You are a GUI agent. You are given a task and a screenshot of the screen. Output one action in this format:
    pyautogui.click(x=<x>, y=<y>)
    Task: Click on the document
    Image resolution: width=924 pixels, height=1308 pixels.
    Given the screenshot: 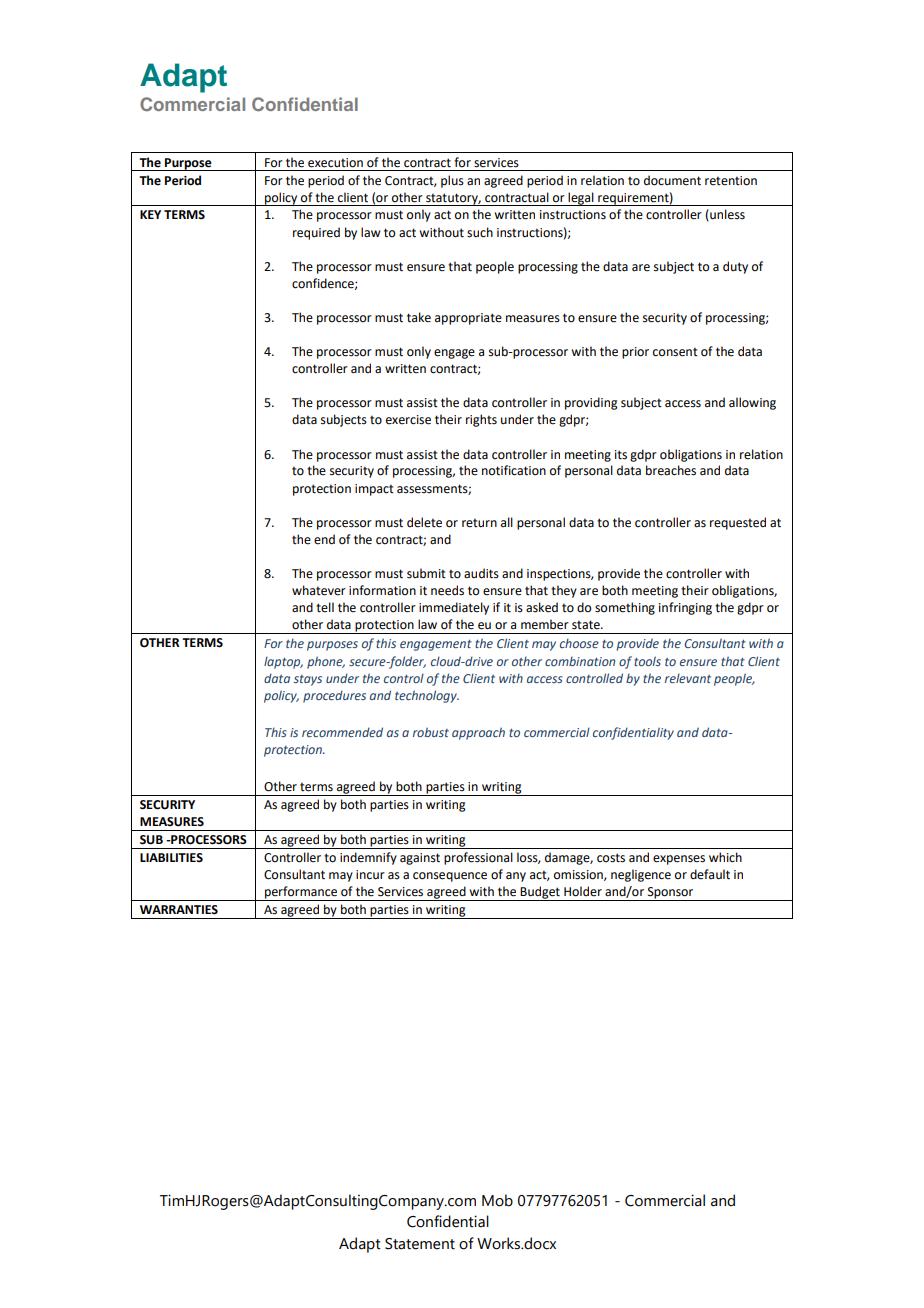 What is the action you would take?
    pyautogui.click(x=672, y=180)
